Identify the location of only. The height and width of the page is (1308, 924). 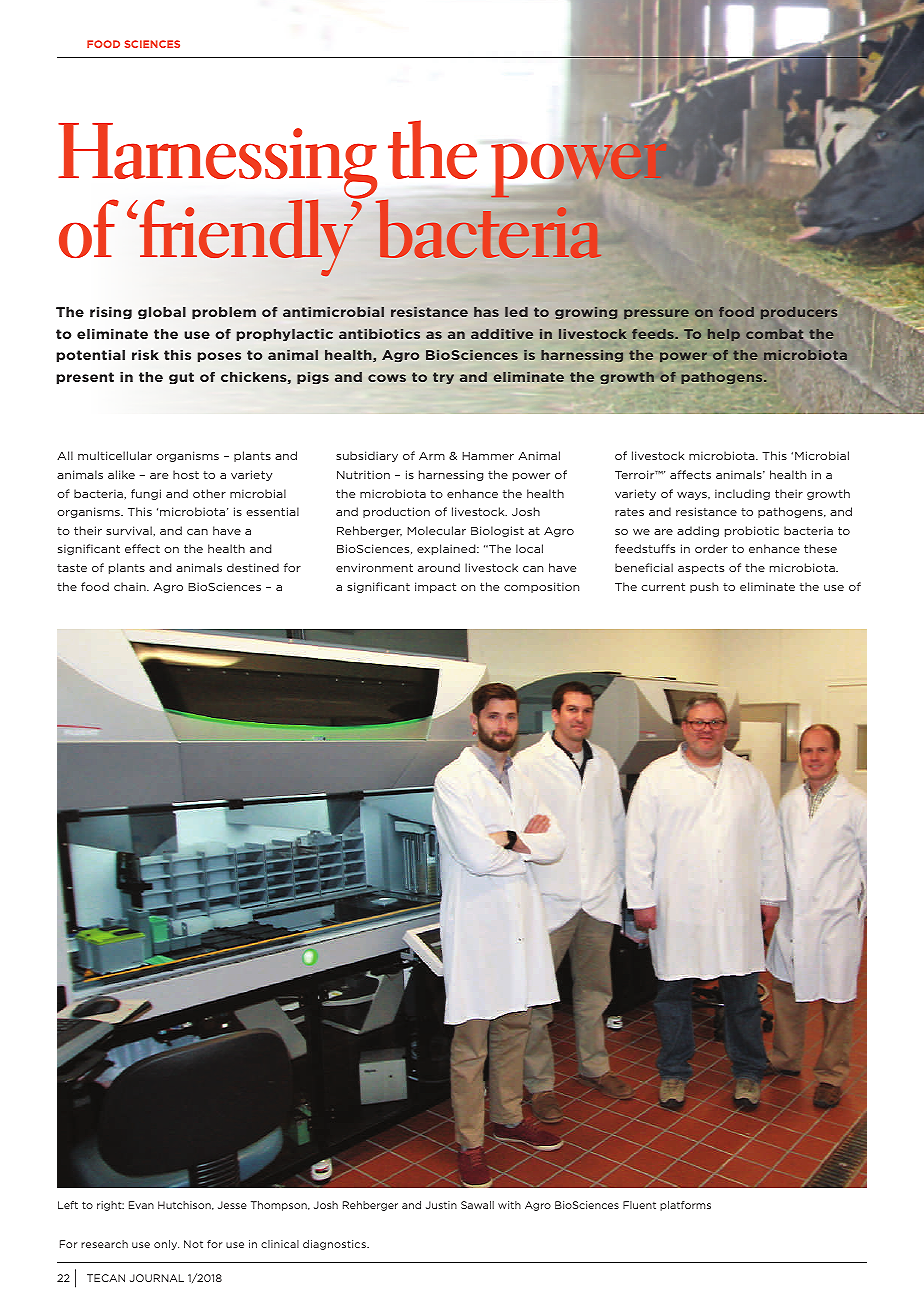
(166, 1245).
